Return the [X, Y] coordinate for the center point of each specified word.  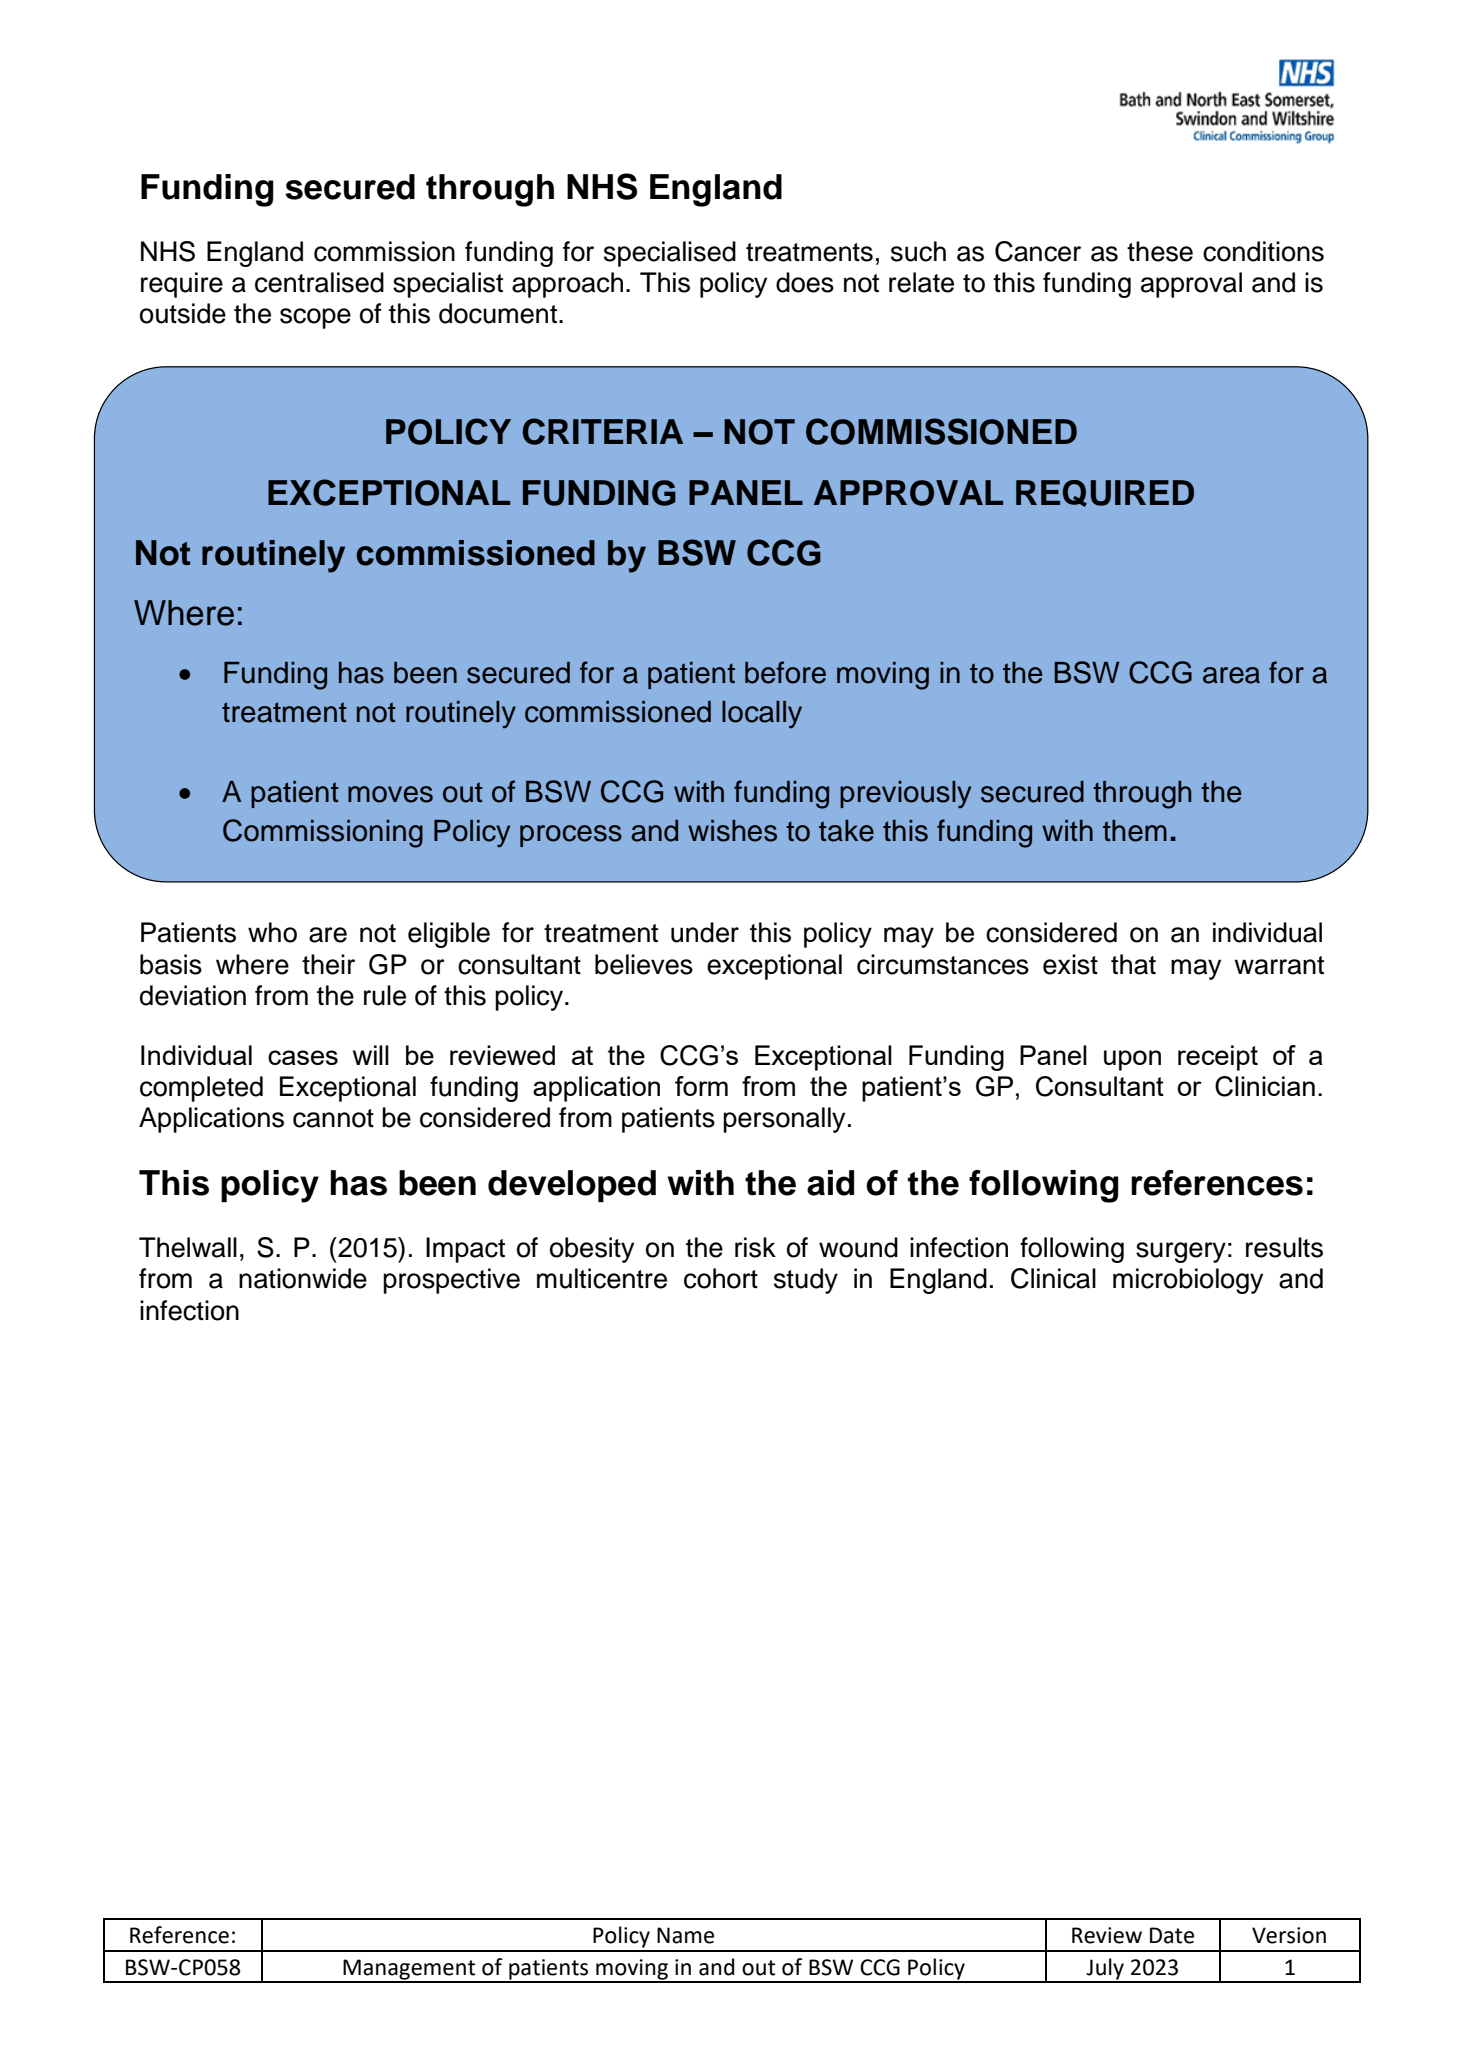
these [1160, 251]
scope [315, 318]
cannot [333, 1118]
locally [762, 715]
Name [685, 1935]
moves [390, 794]
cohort [721, 1278]
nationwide [303, 1278]
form [701, 1086]
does [805, 282]
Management [409, 1970]
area [1231, 675]
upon [1132, 1060]
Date [1172, 1935]
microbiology [1188, 1281]
